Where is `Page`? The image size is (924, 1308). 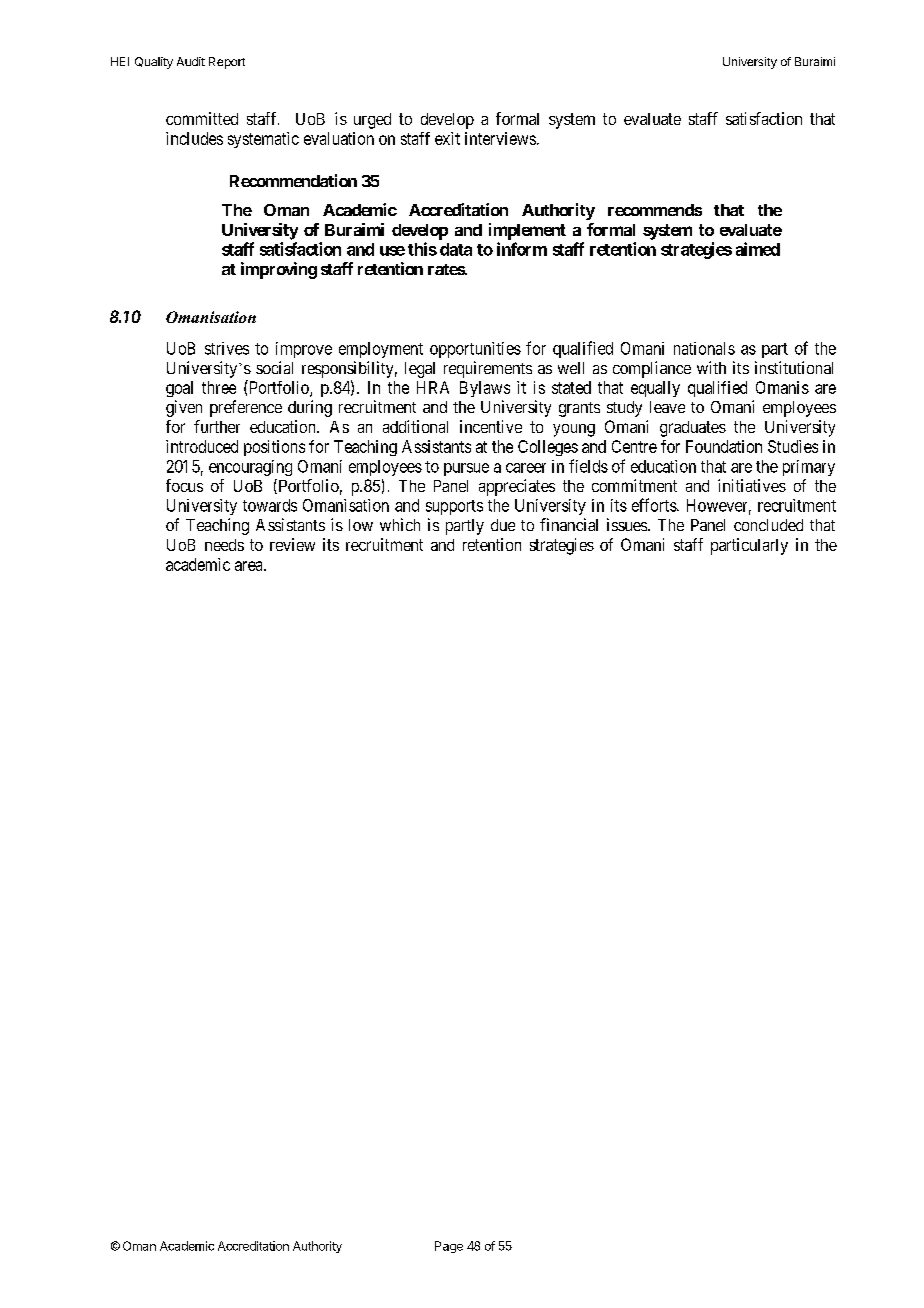
Page is located at coordinates (449, 1247).
